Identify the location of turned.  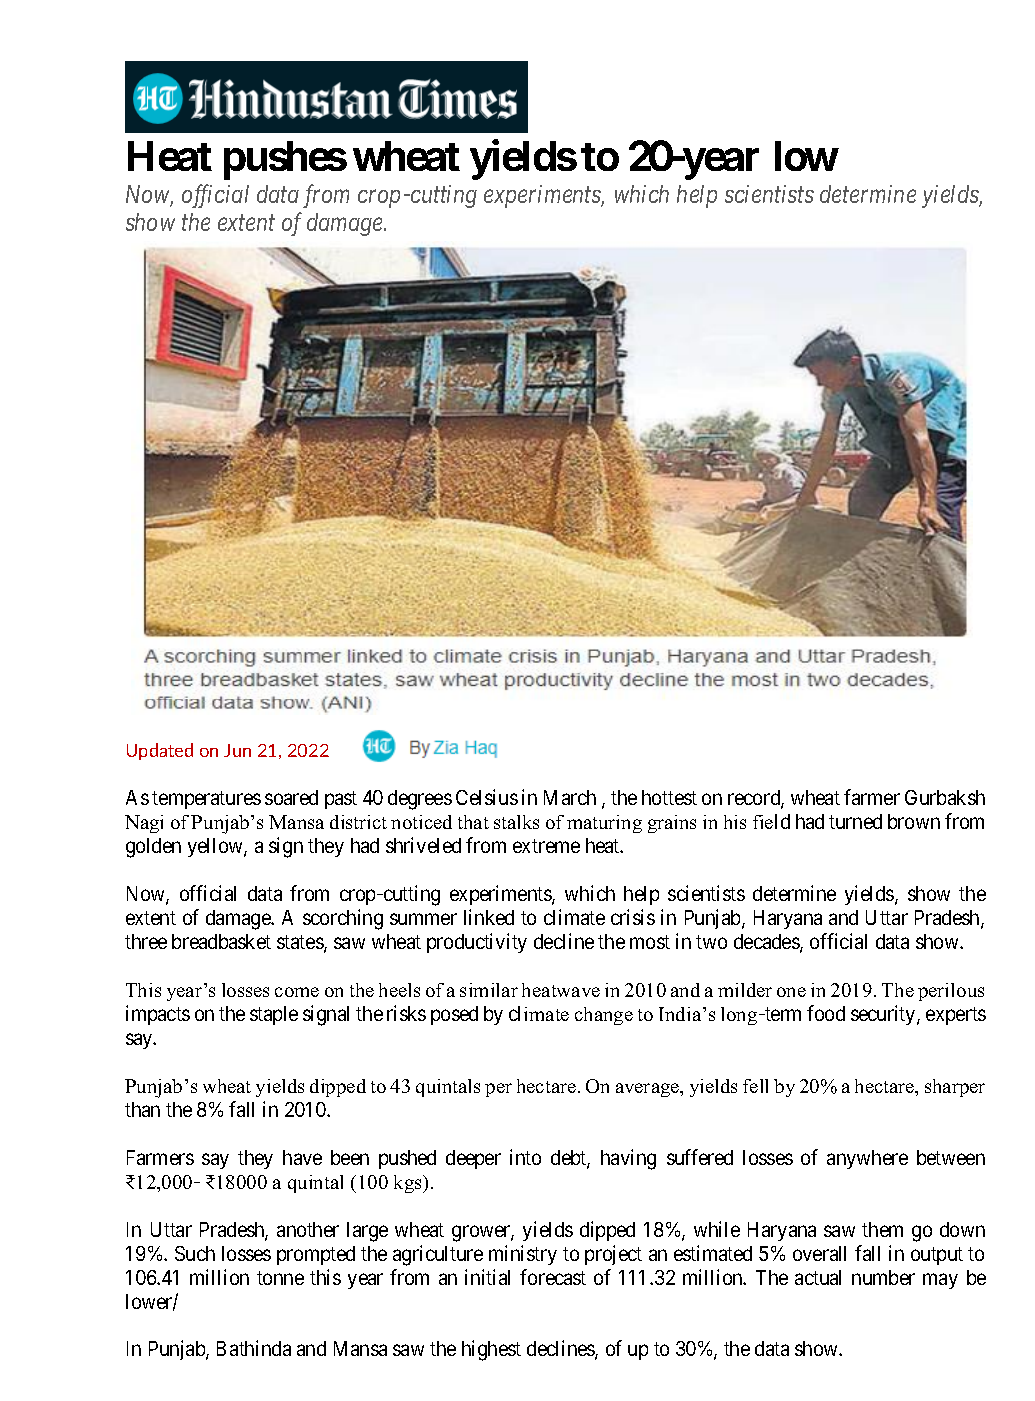
(855, 821).
